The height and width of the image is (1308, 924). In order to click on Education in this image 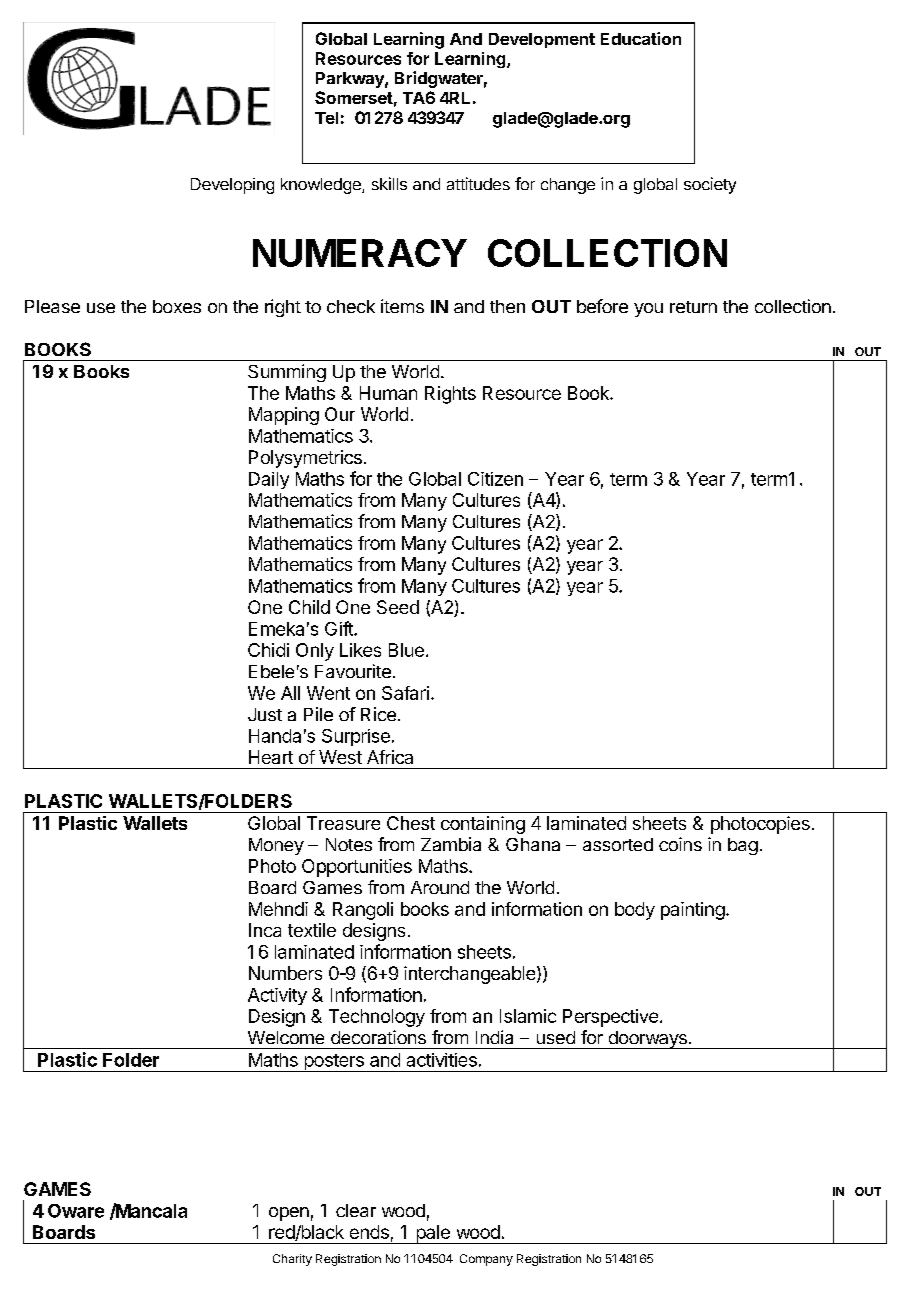, I will do `click(641, 38)`.
